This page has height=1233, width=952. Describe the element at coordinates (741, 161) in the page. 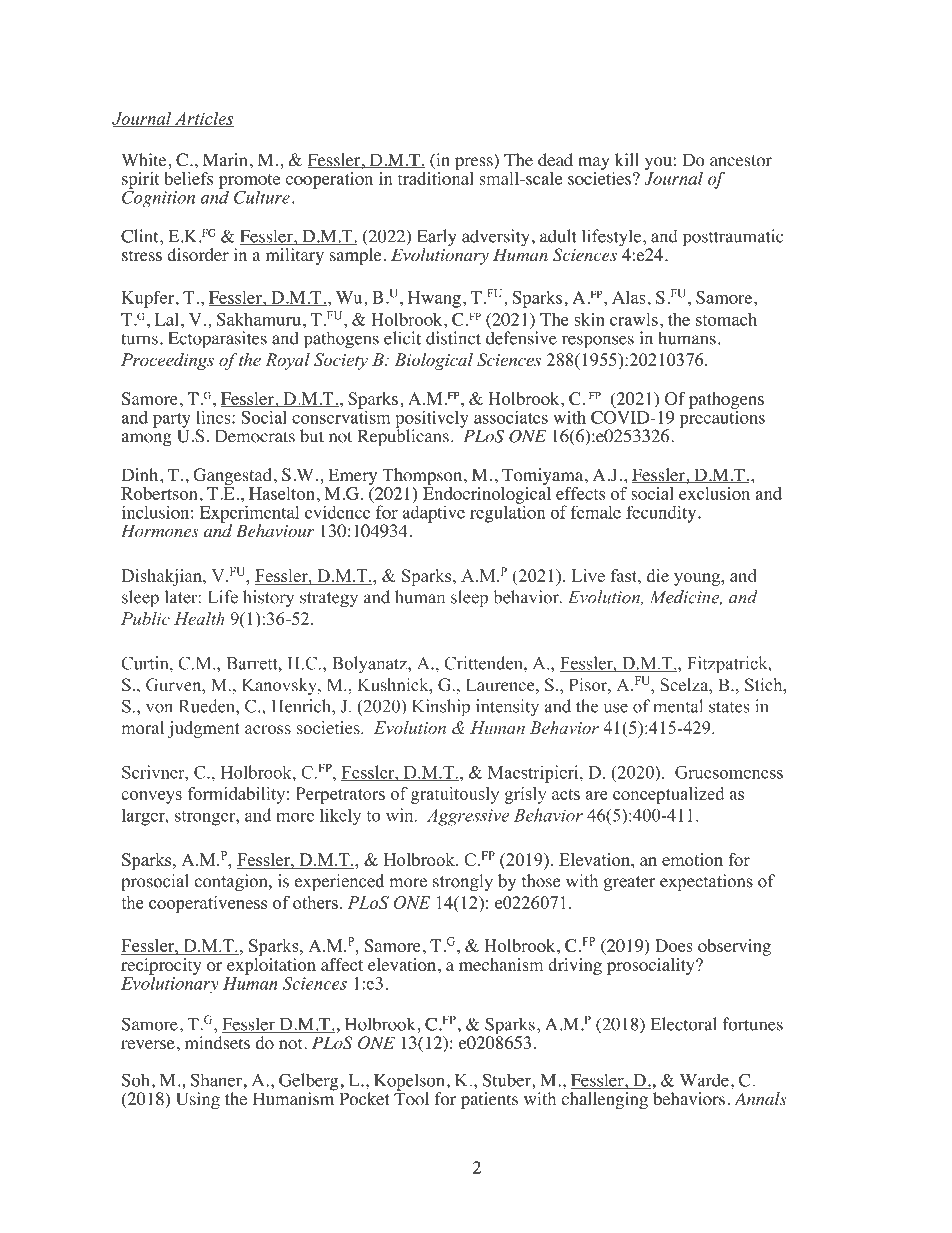

I see `ancestor` at that location.
